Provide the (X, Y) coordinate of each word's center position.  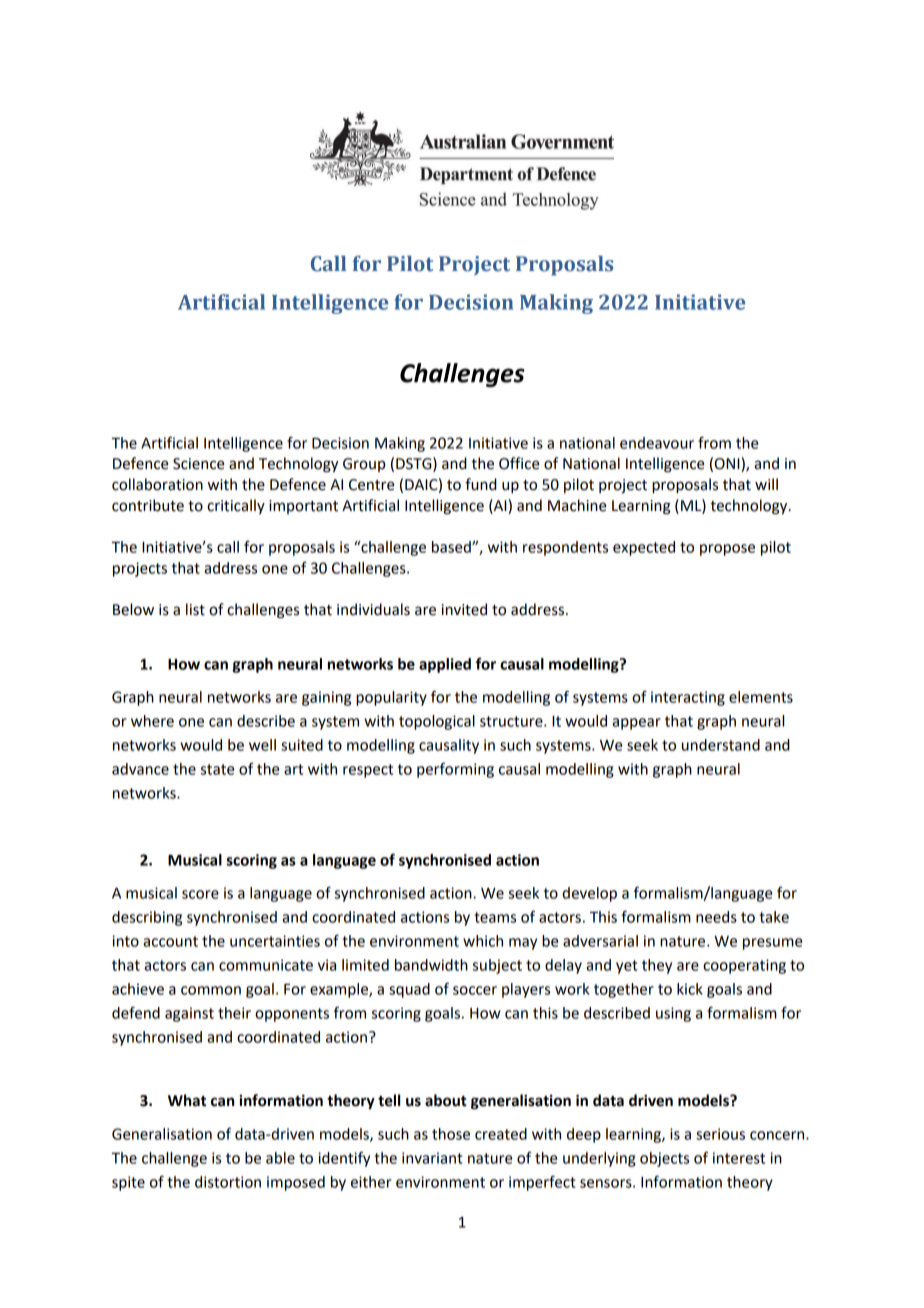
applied (445, 665)
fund (481, 484)
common (211, 990)
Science (198, 464)
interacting (688, 698)
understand (721, 745)
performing (455, 770)
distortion (228, 1182)
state (217, 769)
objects (664, 1159)
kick (690, 989)
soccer (475, 990)
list (195, 609)
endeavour (657, 443)
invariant (432, 1158)
